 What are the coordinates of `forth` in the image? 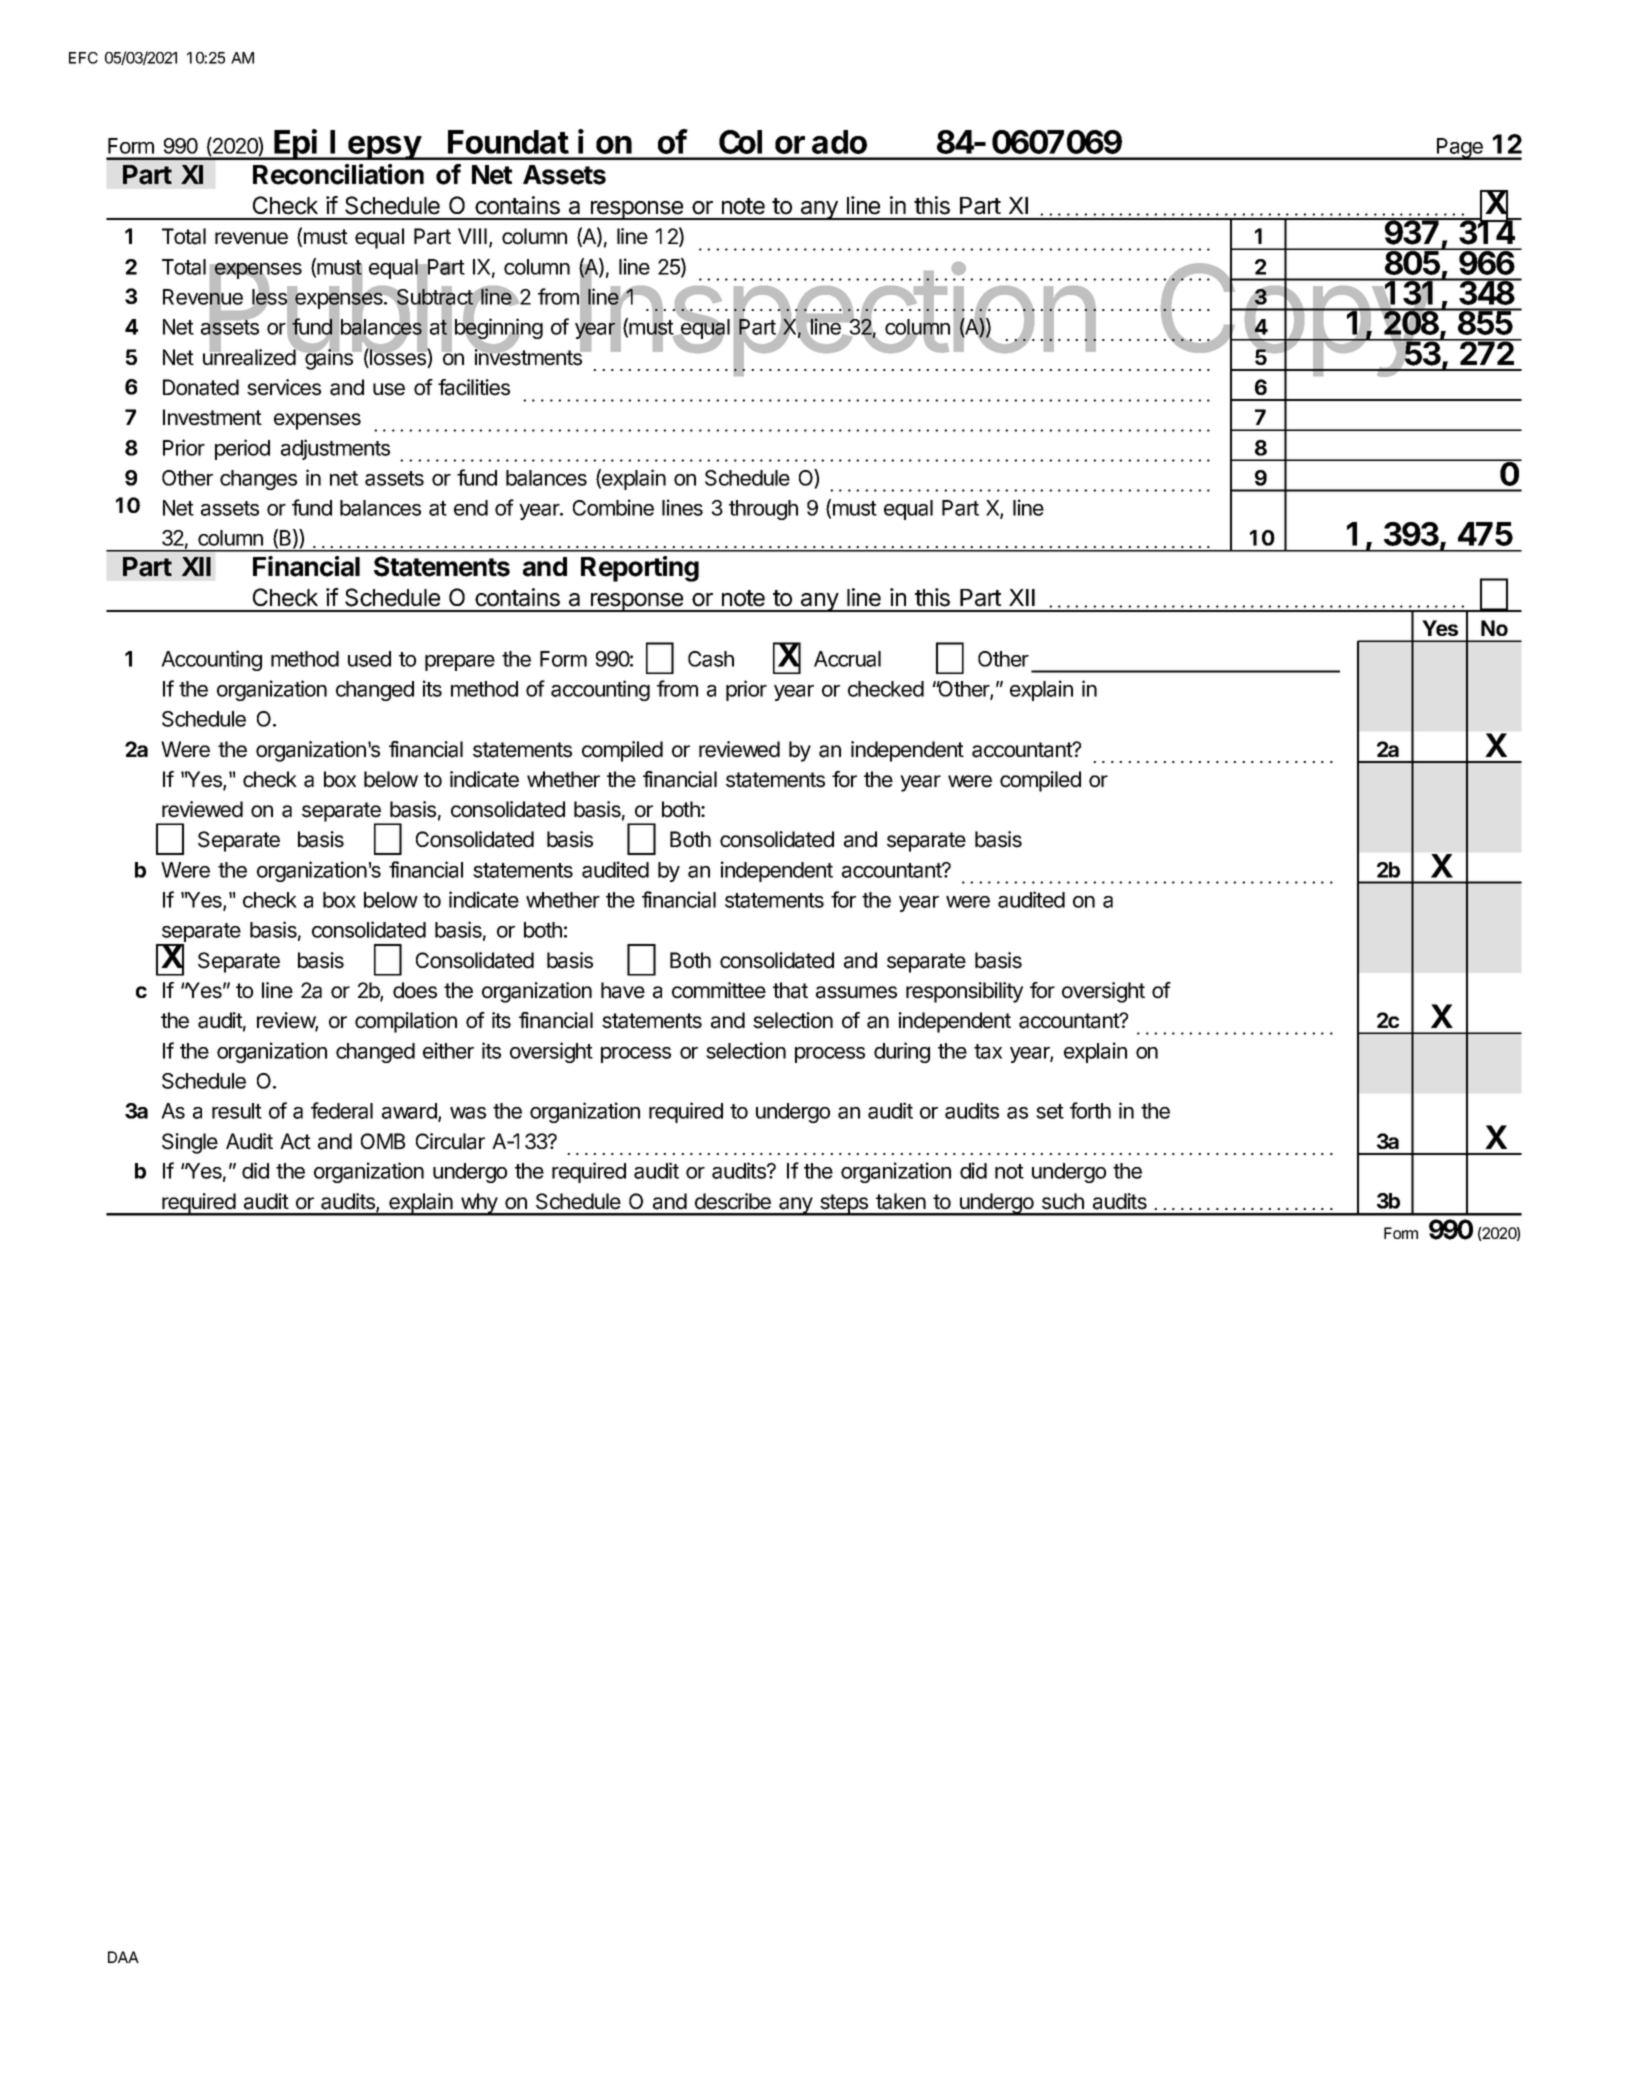 It's located at (1090, 1110).
